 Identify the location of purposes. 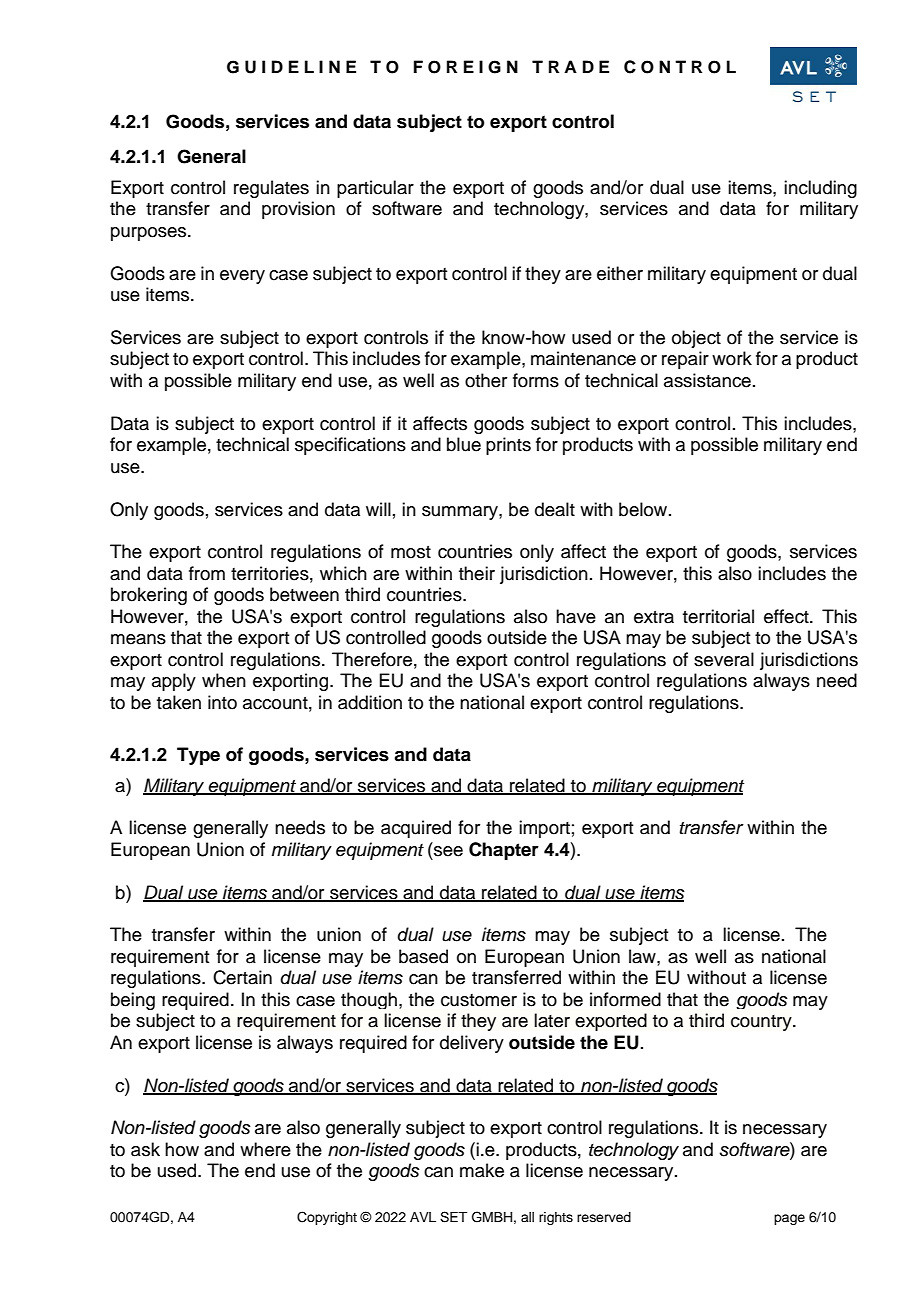
(150, 234).
